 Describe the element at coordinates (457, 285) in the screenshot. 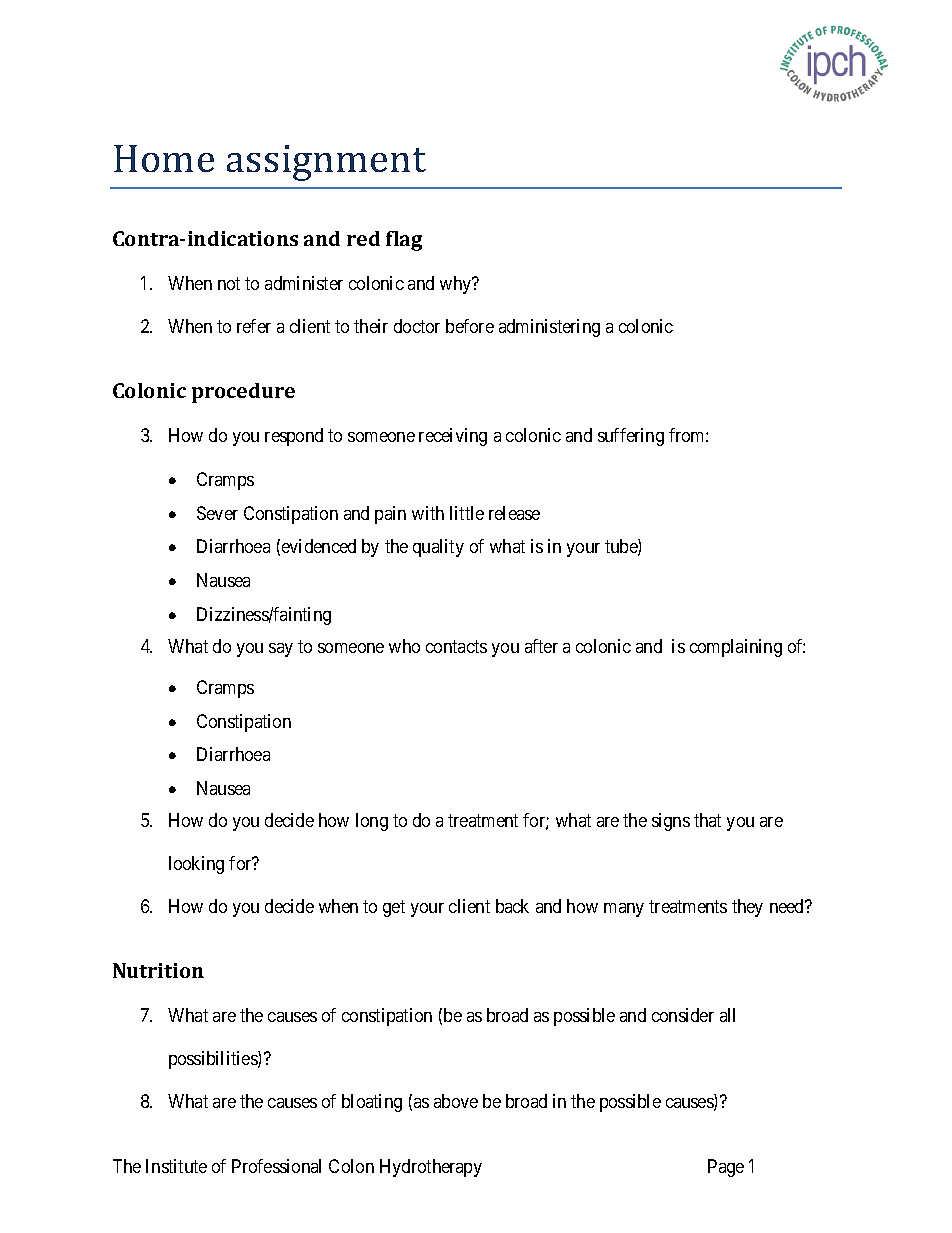

I see `why` at that location.
